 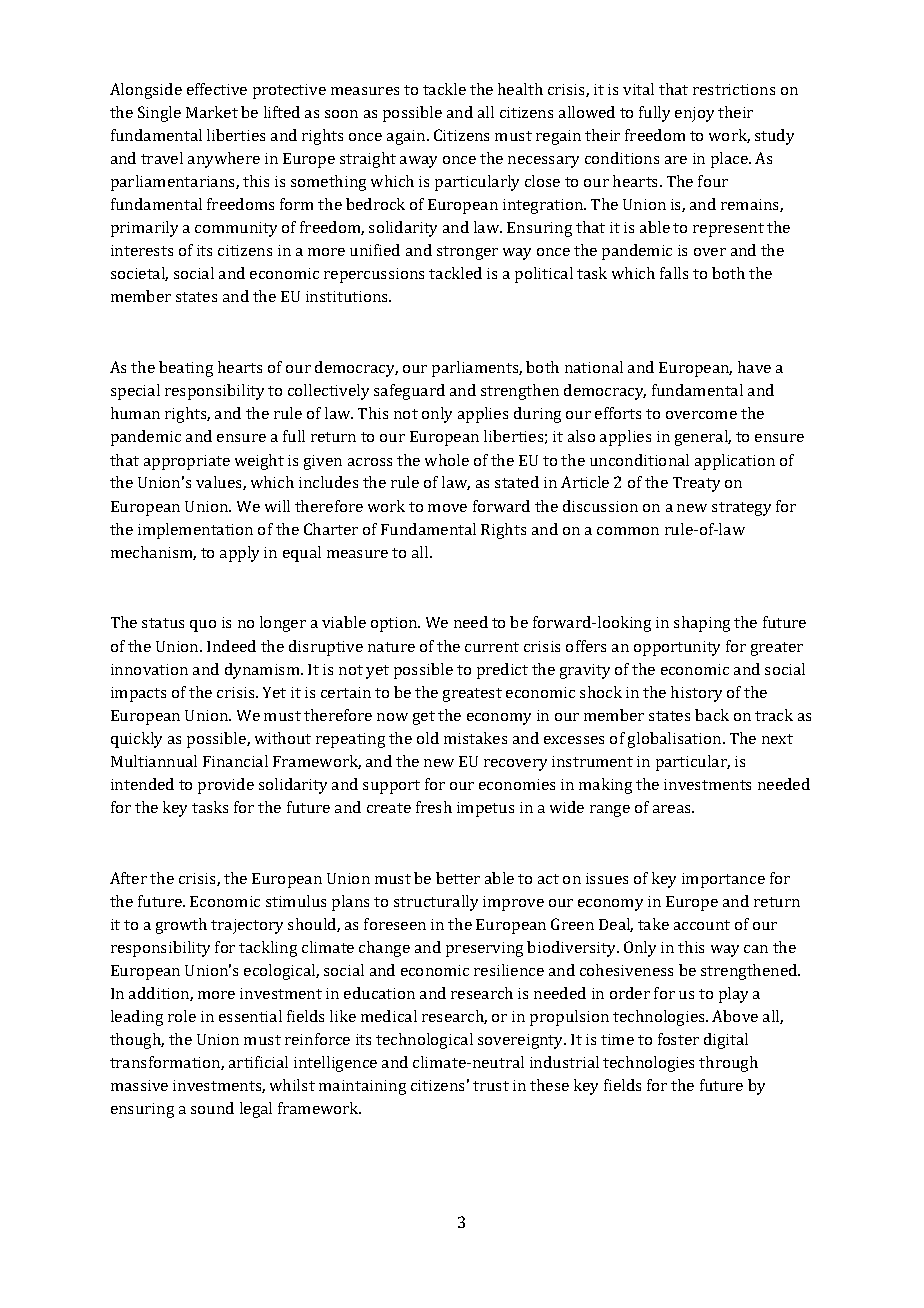 What do you see at coordinates (395, 624) in the screenshot?
I see `option` at bounding box center [395, 624].
